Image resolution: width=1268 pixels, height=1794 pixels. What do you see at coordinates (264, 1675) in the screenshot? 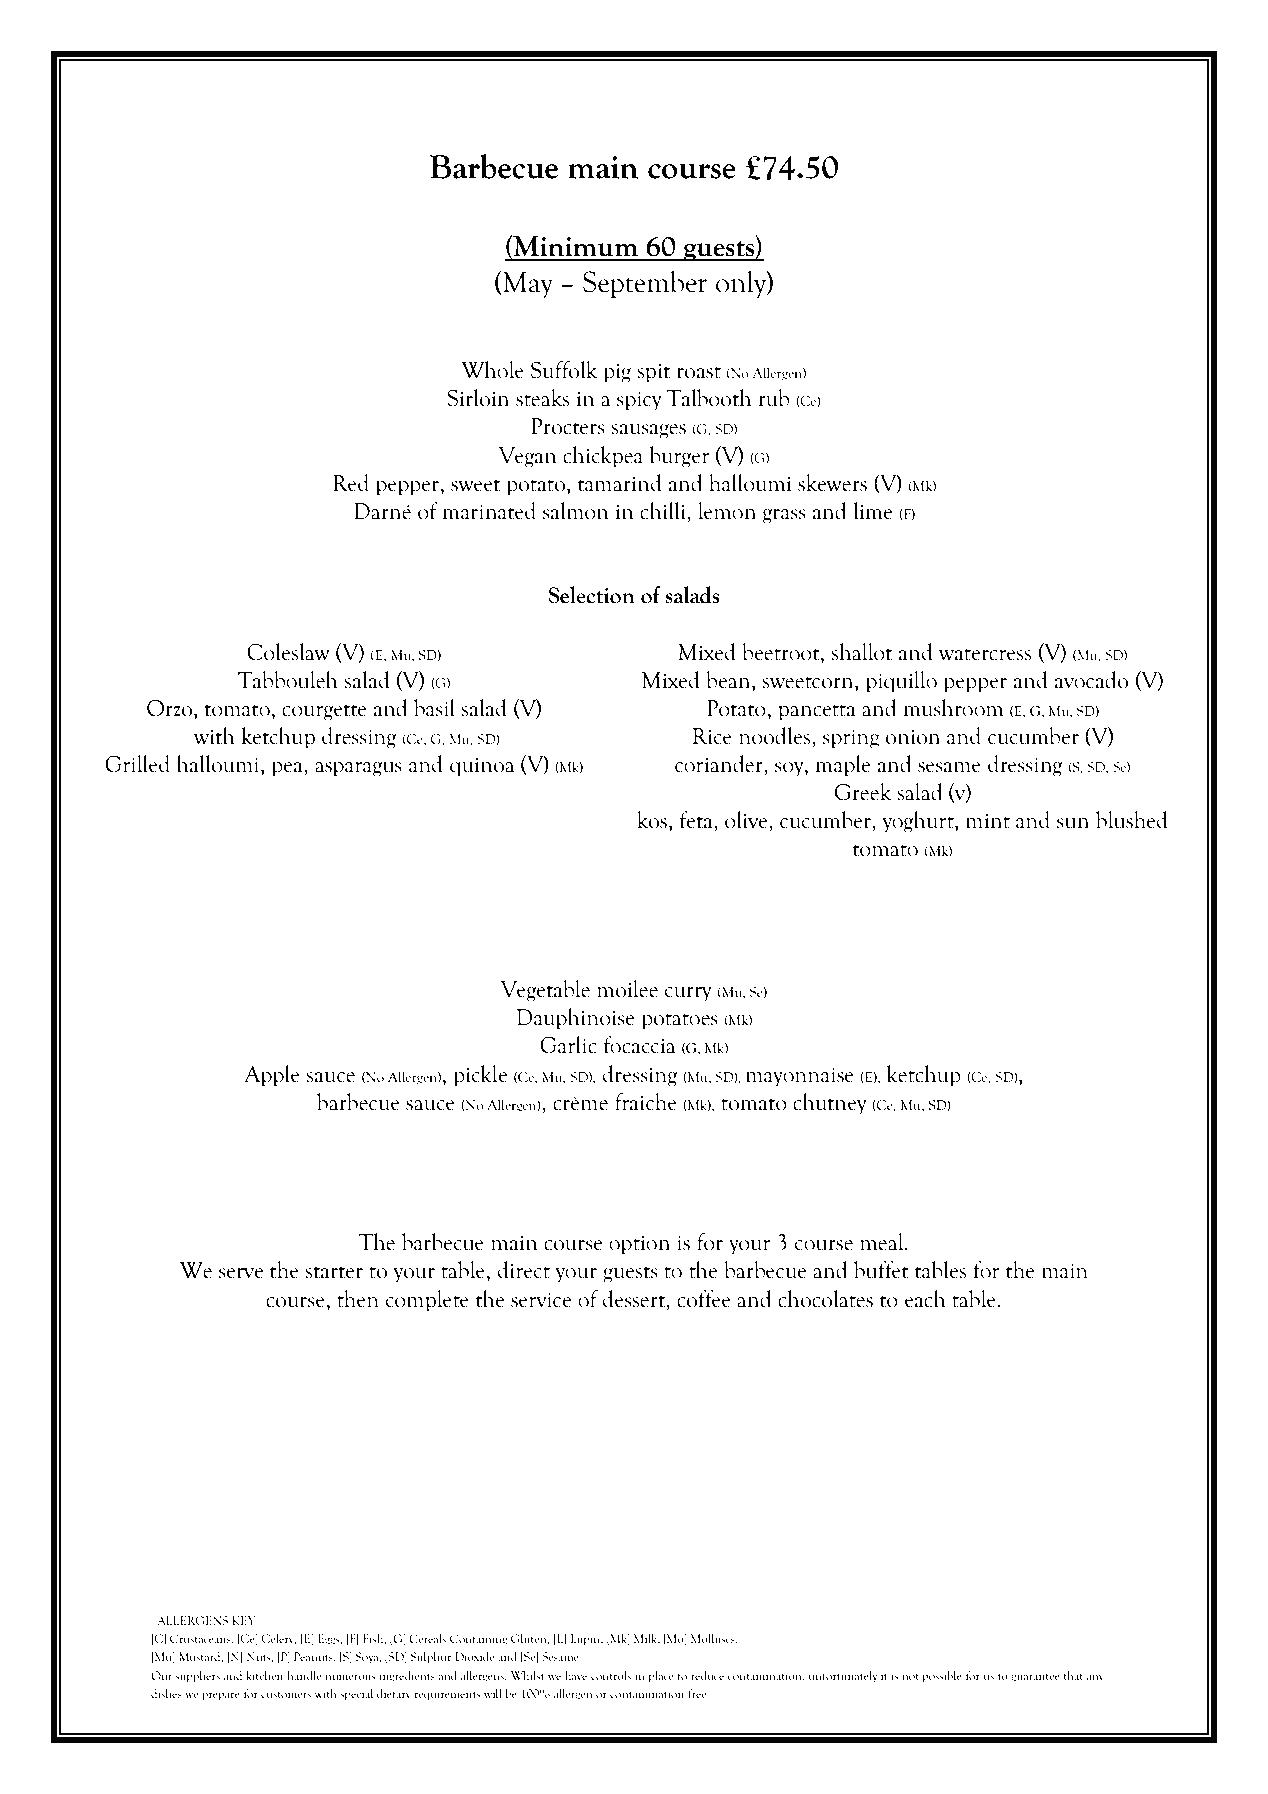
I see `kitchen` at bounding box center [264, 1675].
